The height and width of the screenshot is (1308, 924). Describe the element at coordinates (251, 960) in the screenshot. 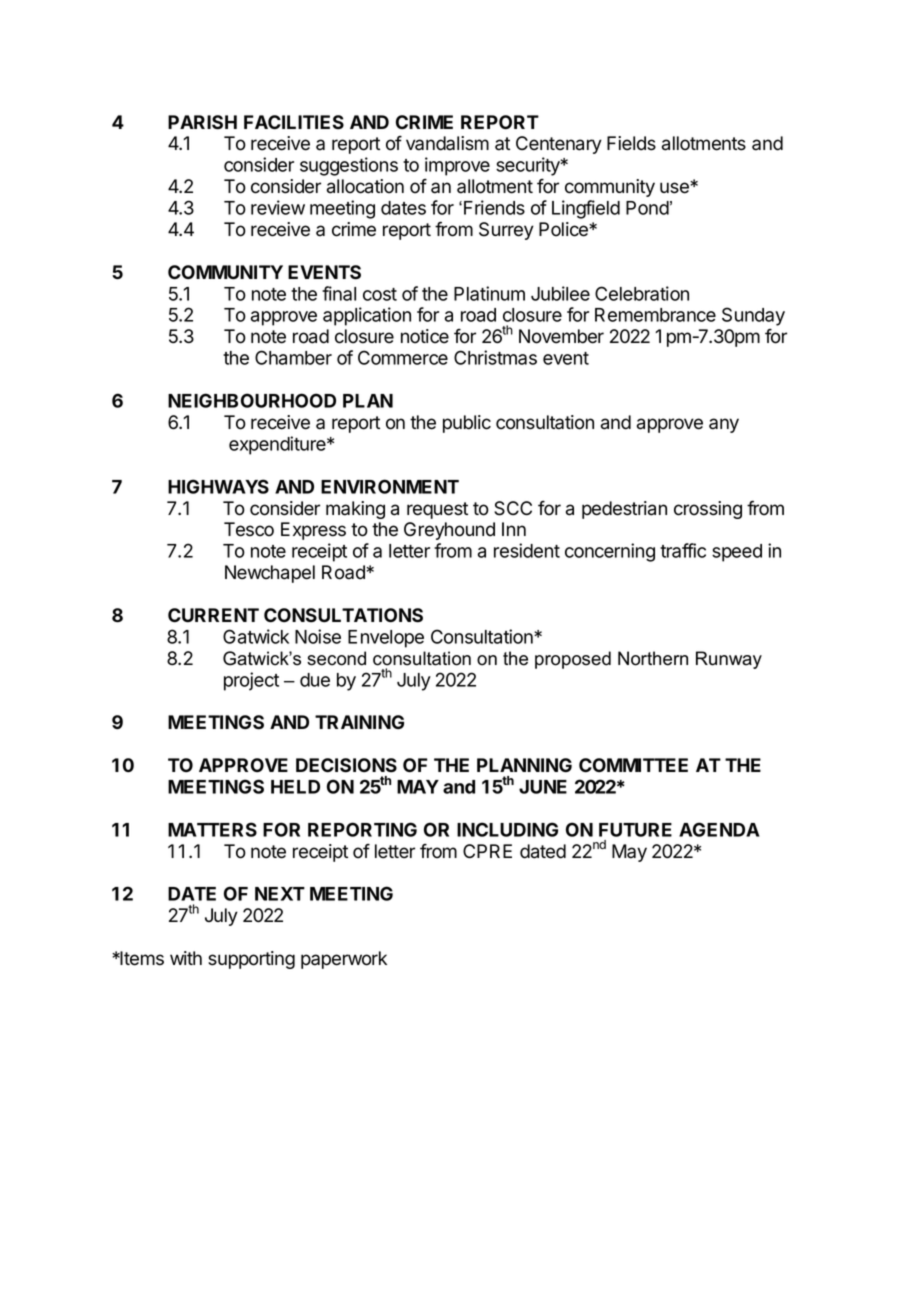

I see `supporting` at that location.
